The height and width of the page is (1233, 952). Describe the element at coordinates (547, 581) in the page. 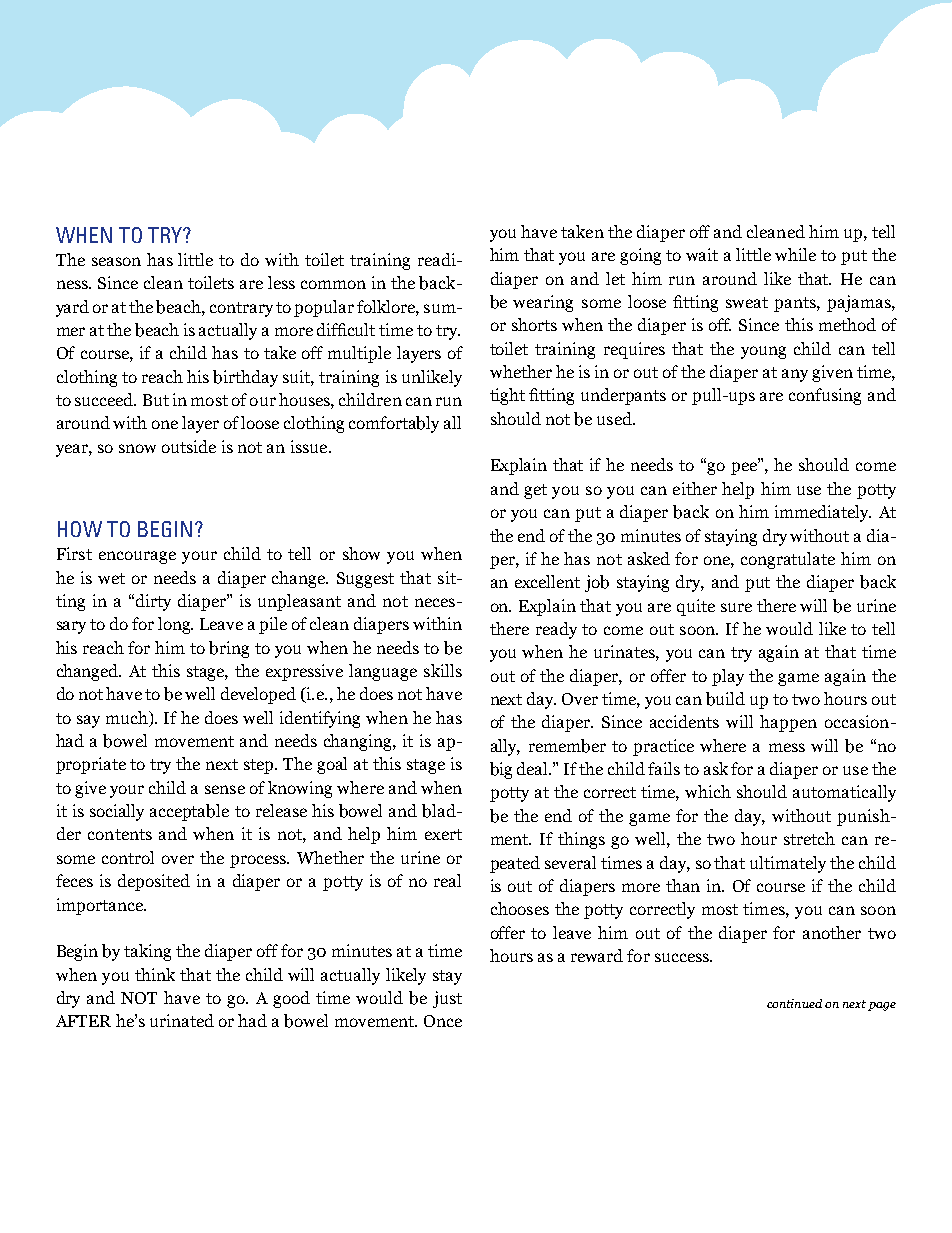

I see `excellent` at that location.
